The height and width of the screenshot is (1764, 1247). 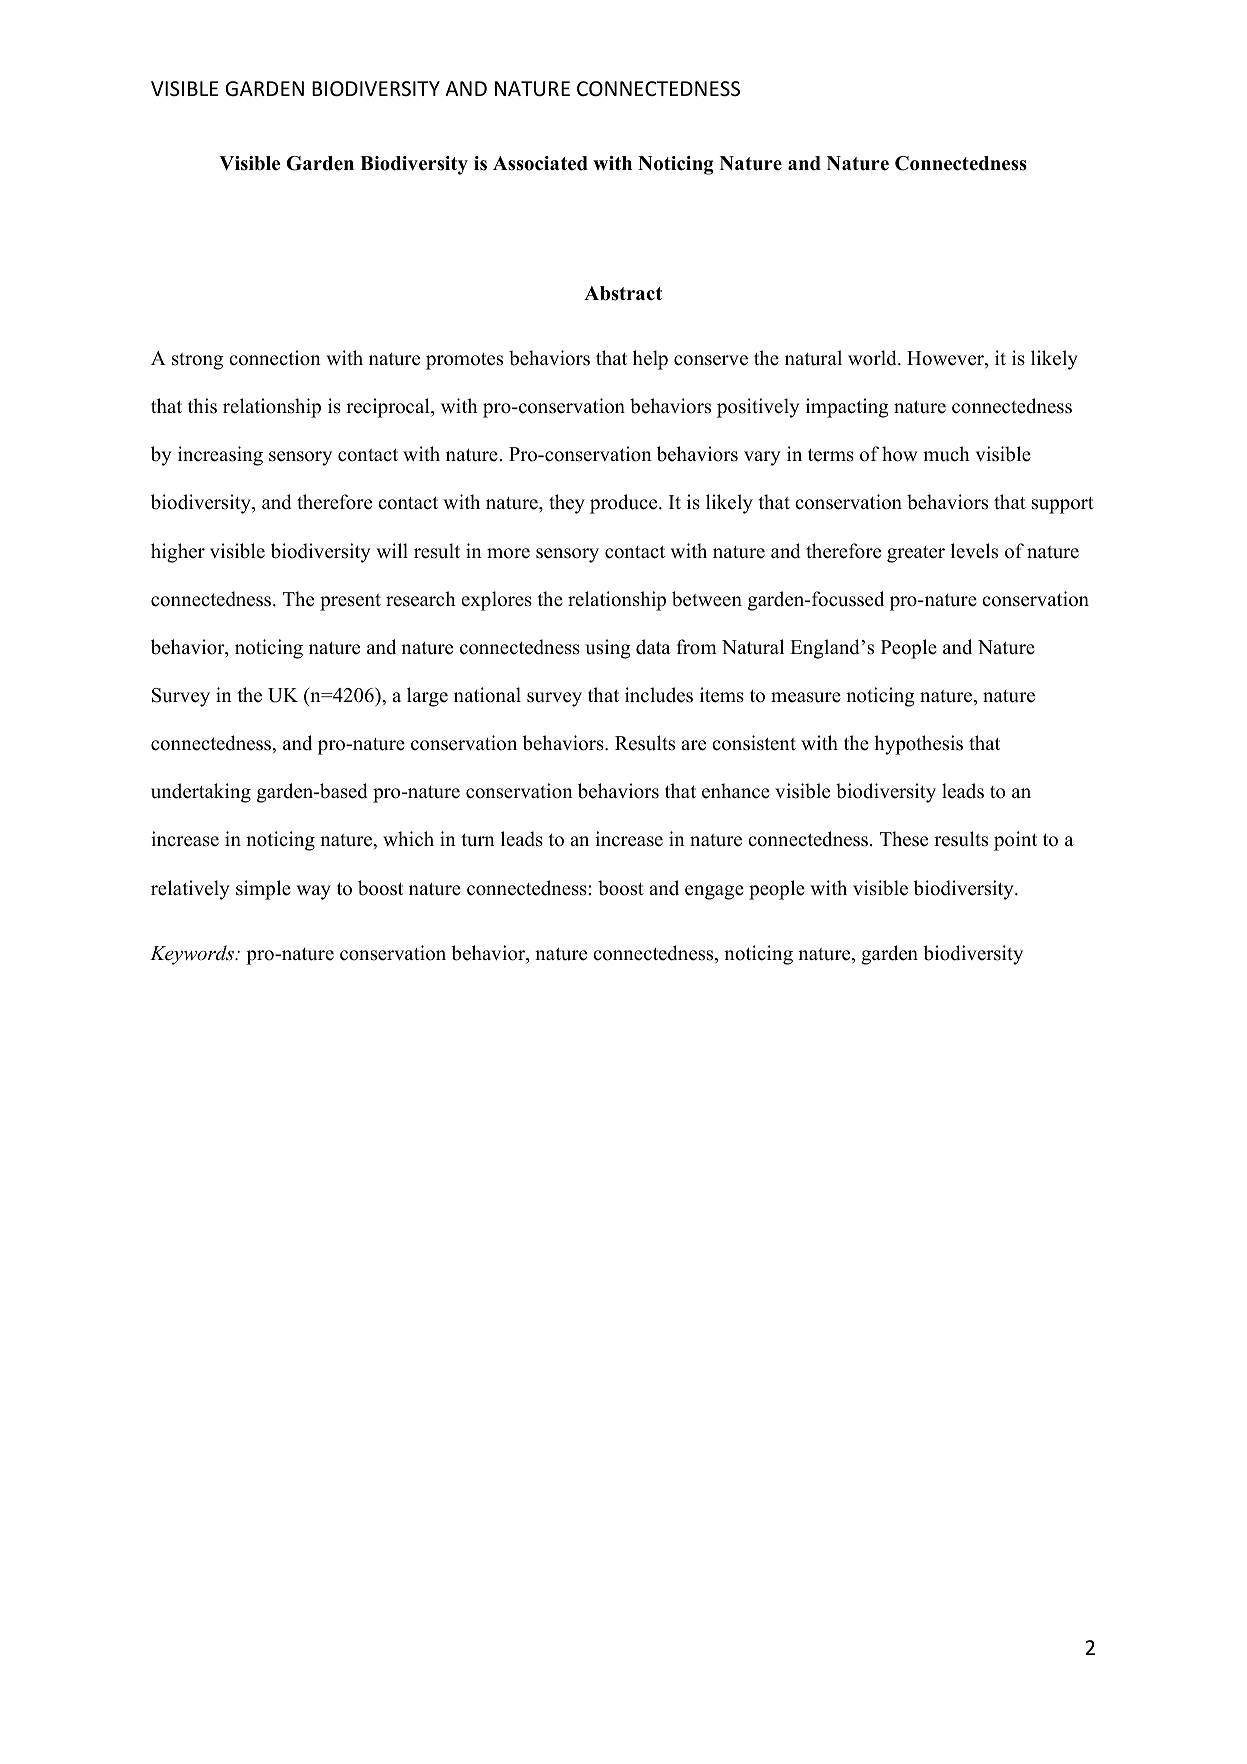 What do you see at coordinates (974, 551) in the screenshot?
I see `levels` at bounding box center [974, 551].
